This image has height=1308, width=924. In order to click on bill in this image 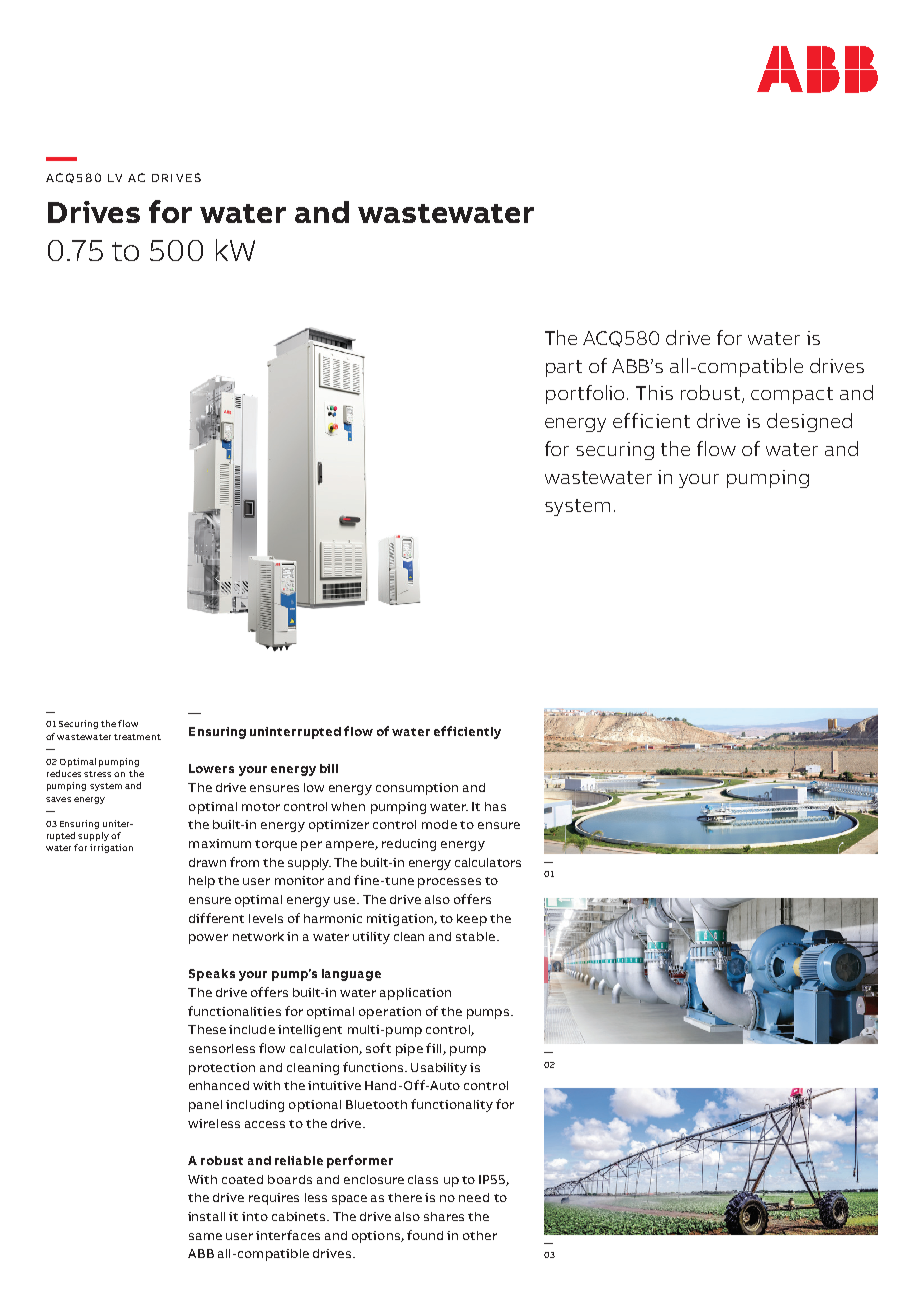, I will do `click(329, 768)`.
